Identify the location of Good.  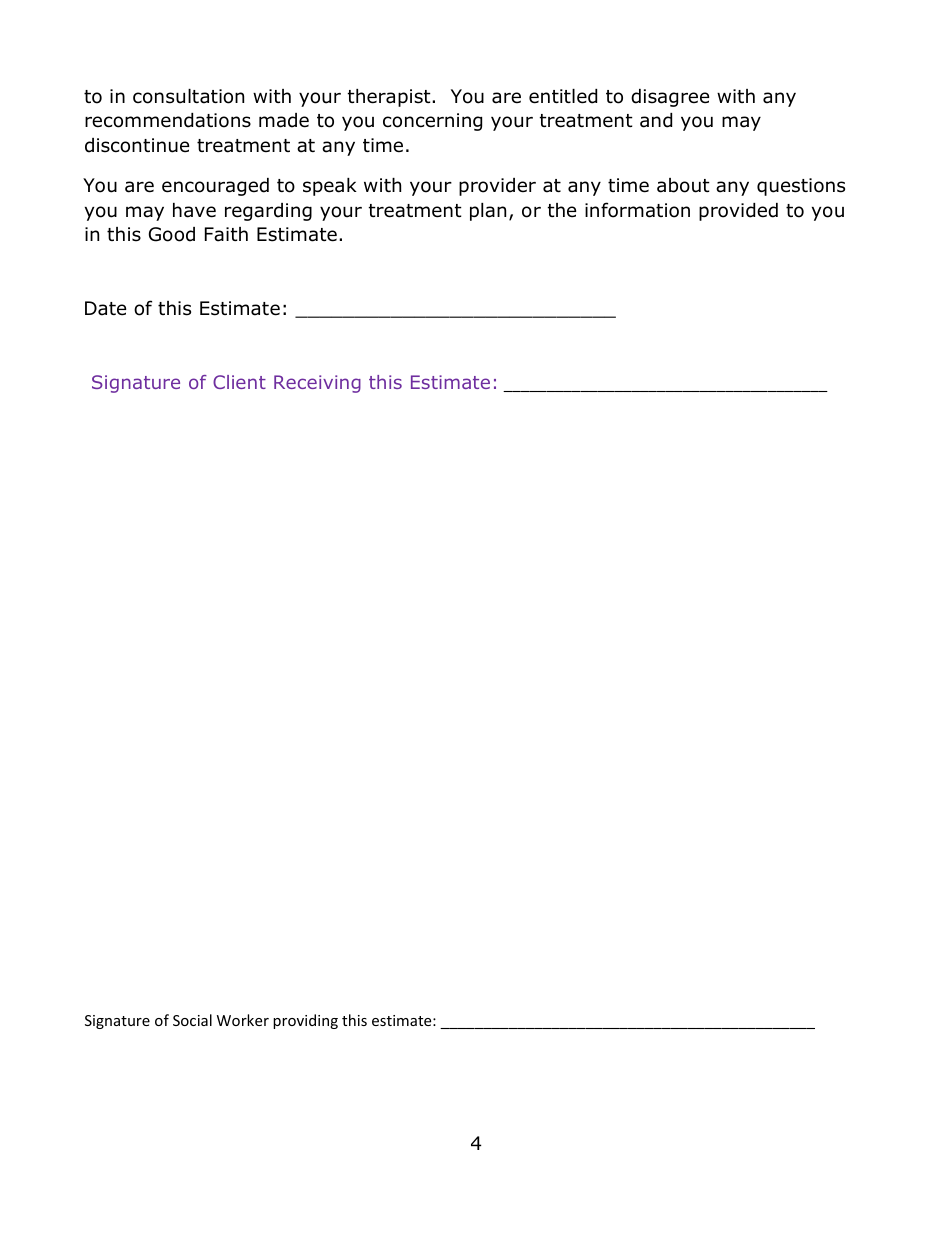
(172, 234).
